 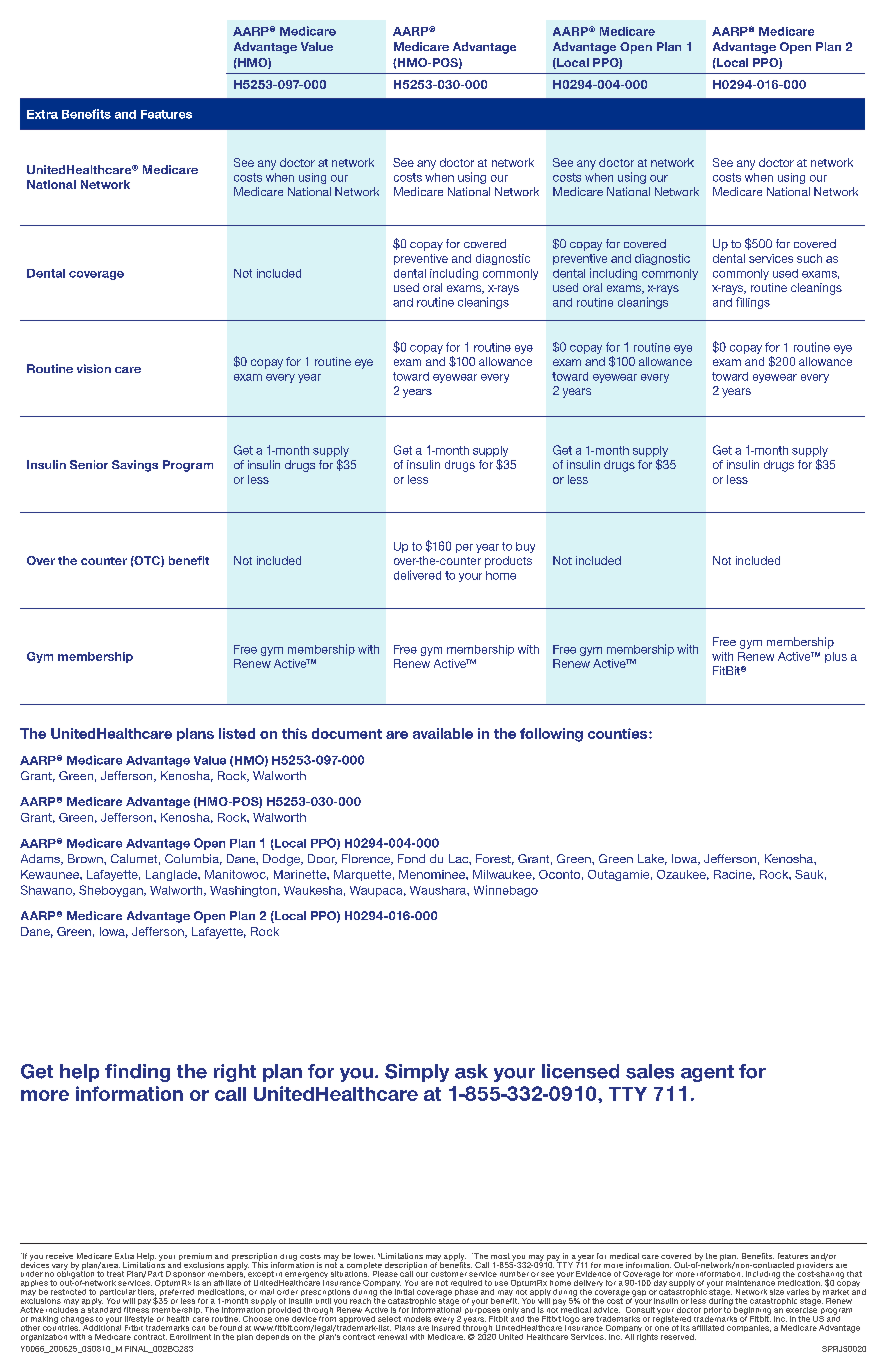 What do you see at coordinates (619, 733) in the screenshot?
I see `counties` at bounding box center [619, 733].
